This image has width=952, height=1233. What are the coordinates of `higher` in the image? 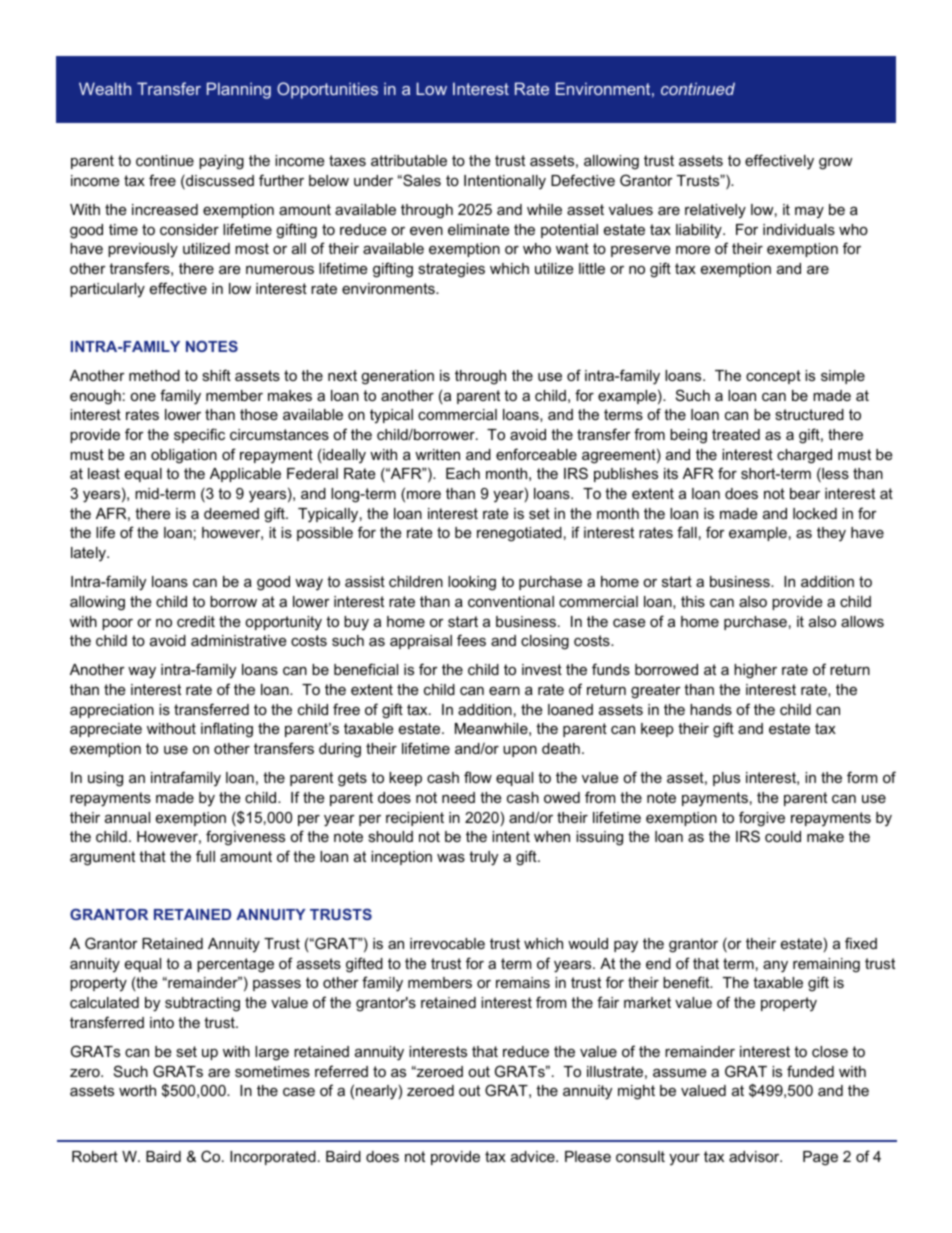 It's located at (755, 671).
